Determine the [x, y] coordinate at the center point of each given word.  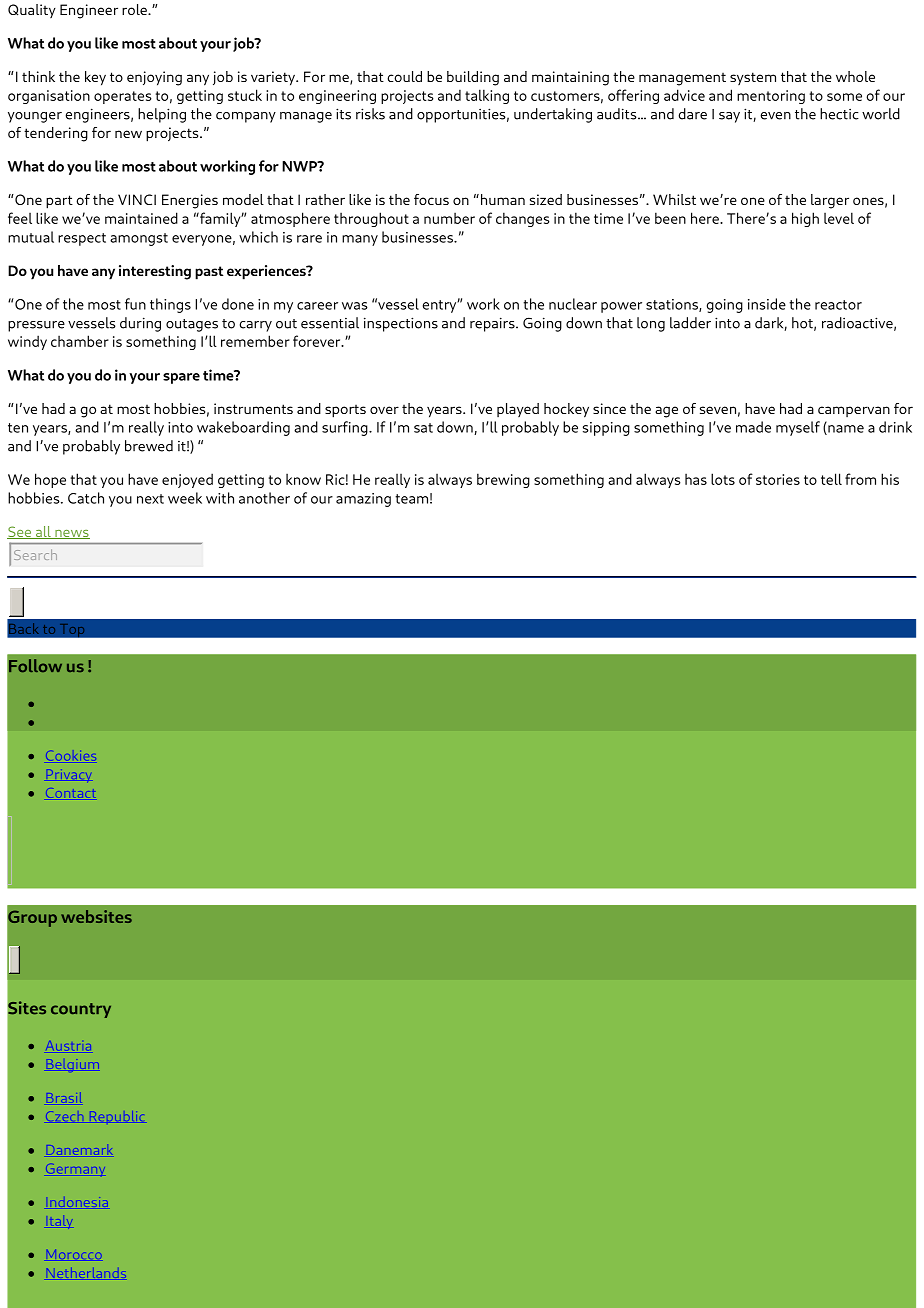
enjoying [154, 78]
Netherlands [85, 1274]
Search [35, 554]
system [753, 78]
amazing [363, 500]
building [473, 78]
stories [778, 479]
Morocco [73, 1255]
